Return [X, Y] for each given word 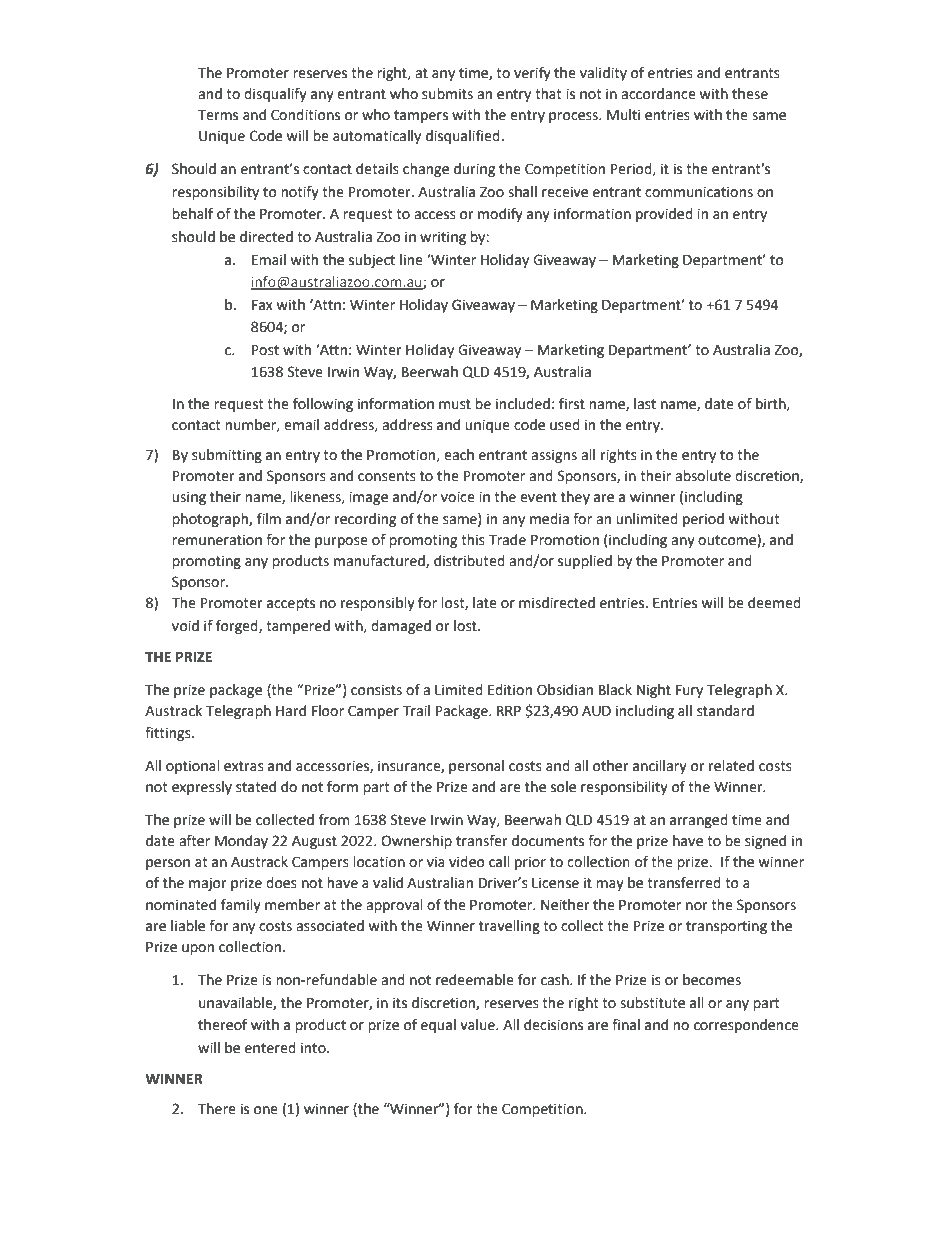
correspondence [746, 1026]
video [467, 862]
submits [447, 94]
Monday [241, 842]
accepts [291, 604]
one [266, 1110]
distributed [469, 561]
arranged [699, 821]
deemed [774, 603]
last [645, 404]
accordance [658, 94]
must [455, 404]
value [478, 1025]
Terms [218, 115]
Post [265, 350]
